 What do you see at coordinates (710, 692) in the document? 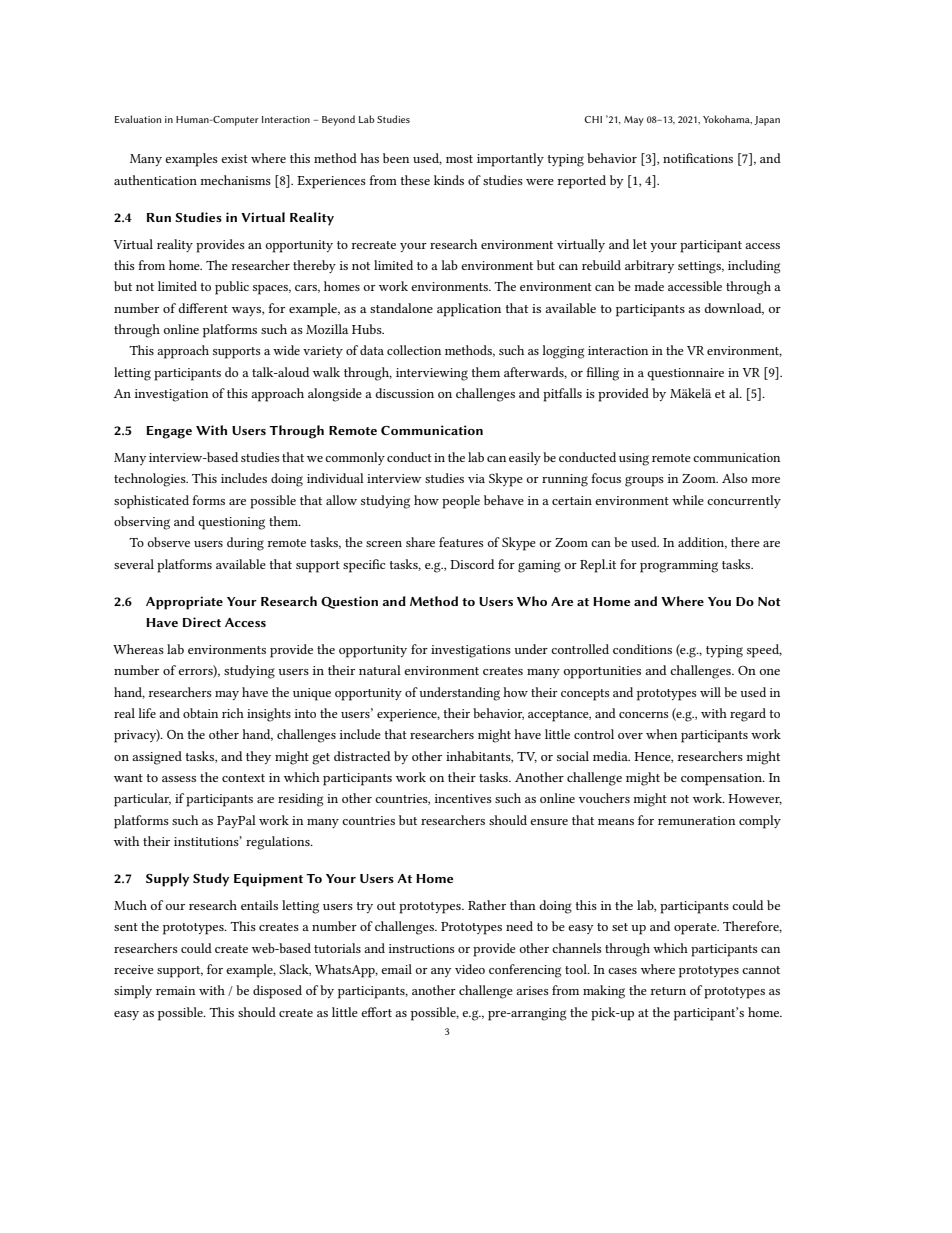
I see `will` at bounding box center [710, 692].
